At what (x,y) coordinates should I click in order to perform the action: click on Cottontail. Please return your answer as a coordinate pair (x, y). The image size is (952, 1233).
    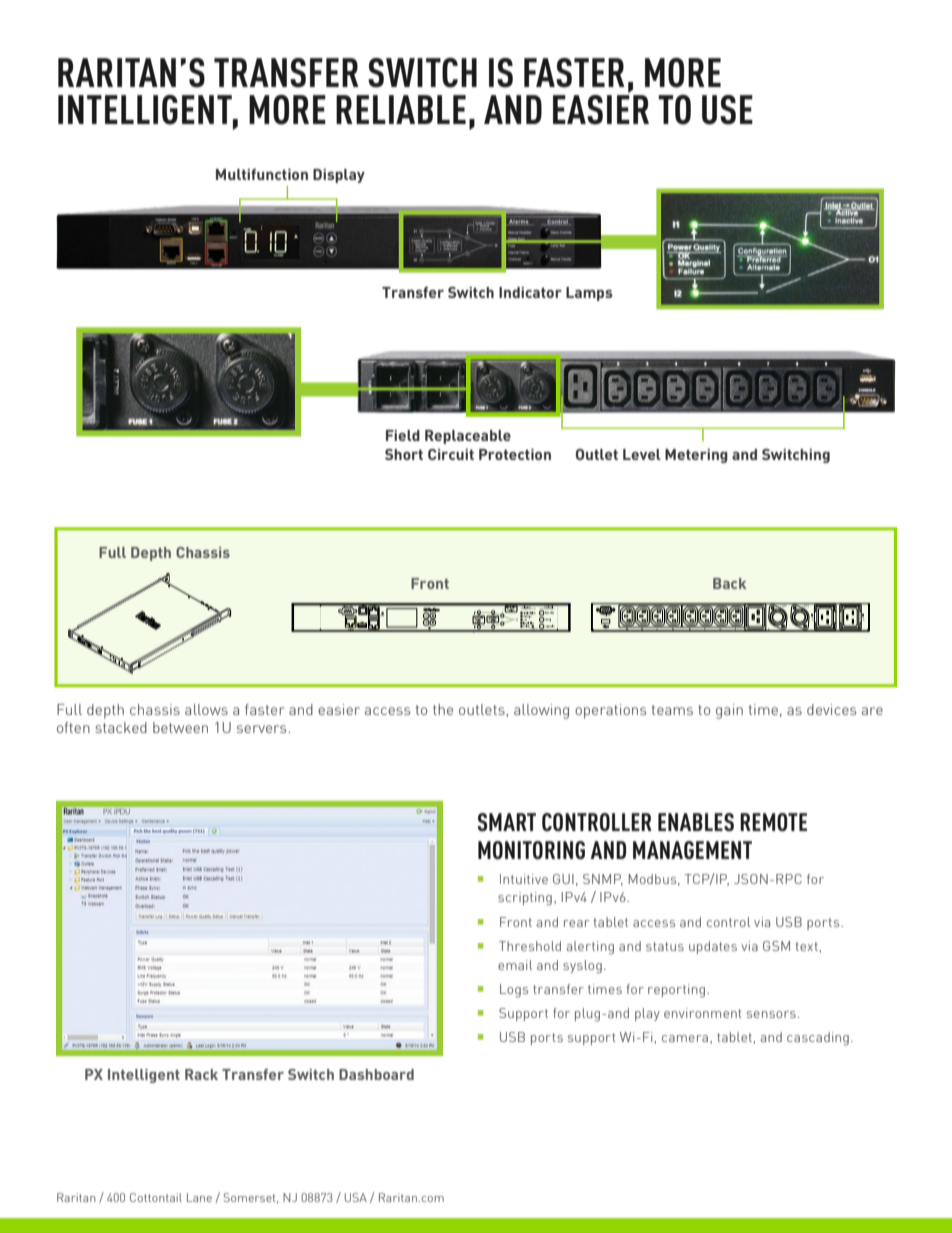
    Looking at the image, I should click on (156, 1197).
